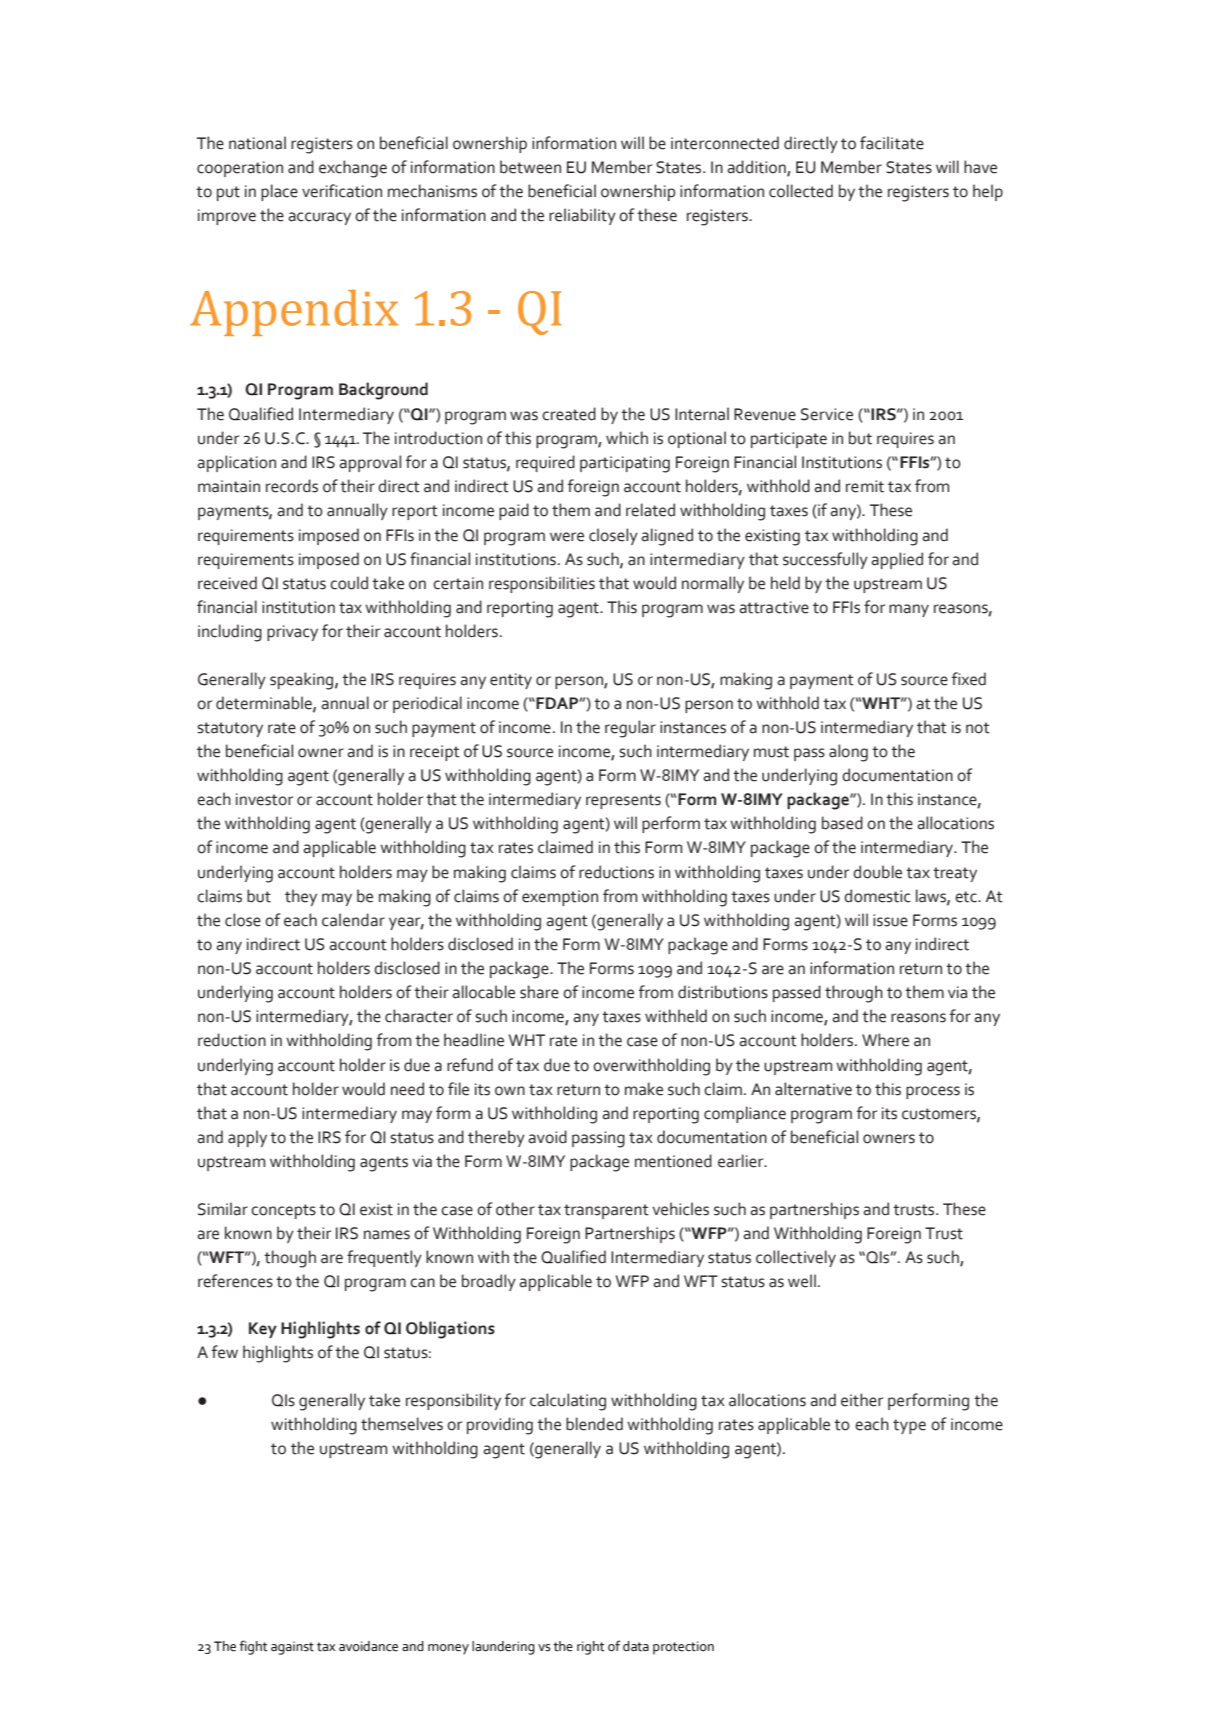  What do you see at coordinates (644, 1089) in the screenshot?
I see `make` at bounding box center [644, 1089].
